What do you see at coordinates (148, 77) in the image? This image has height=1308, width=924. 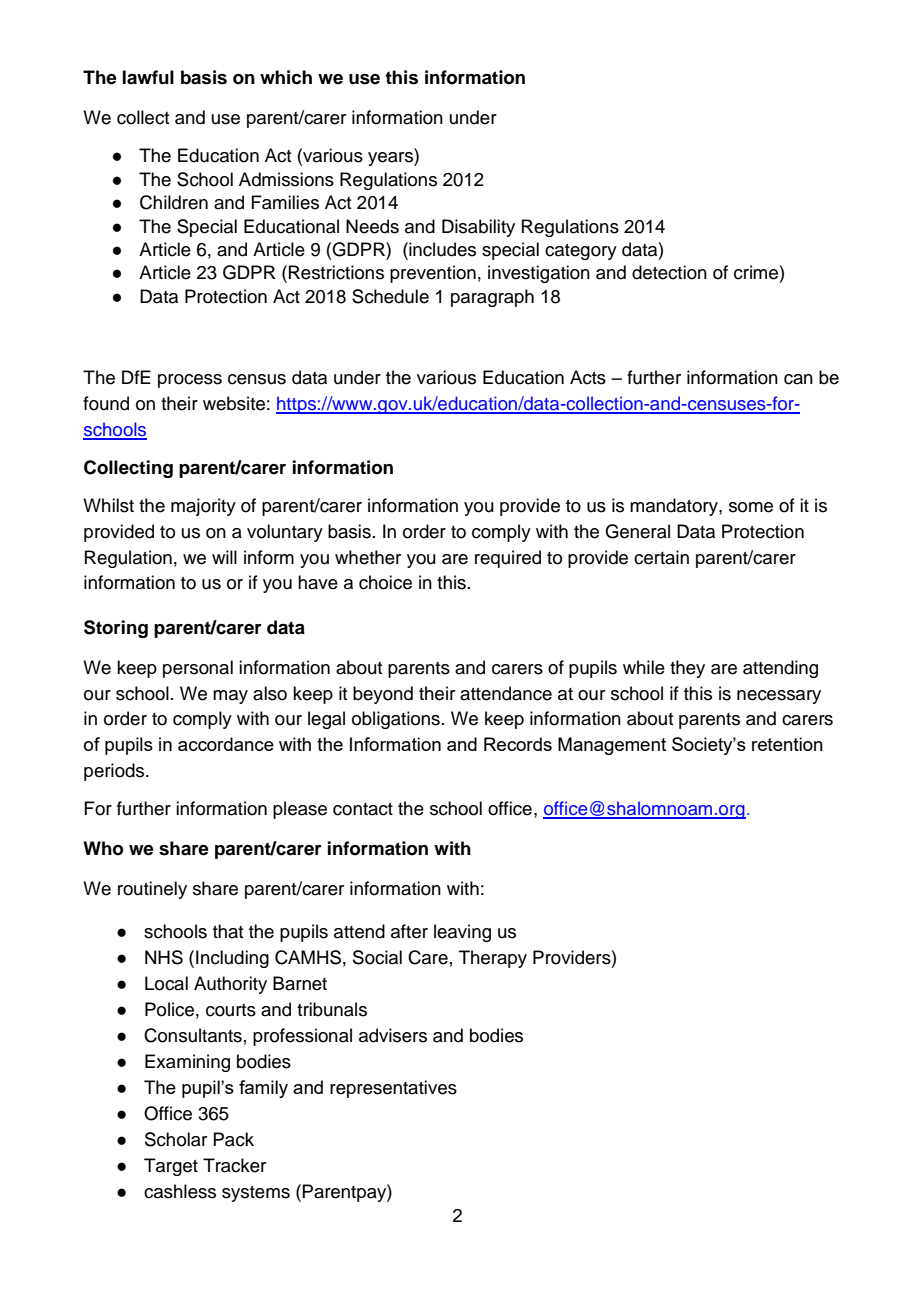 I see `lawful` at bounding box center [148, 77].
